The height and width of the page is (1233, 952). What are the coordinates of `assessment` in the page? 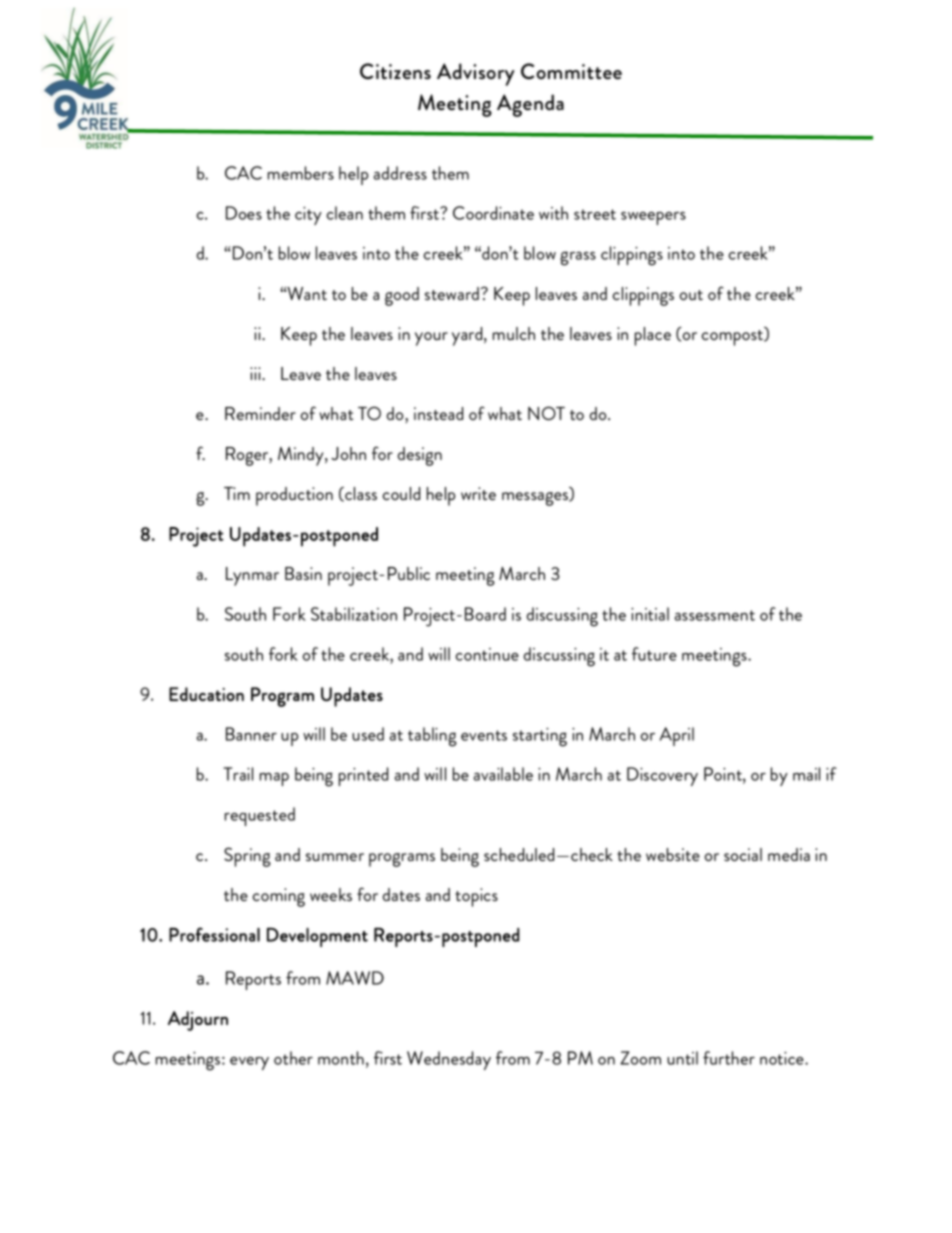 It's located at (715, 615).
